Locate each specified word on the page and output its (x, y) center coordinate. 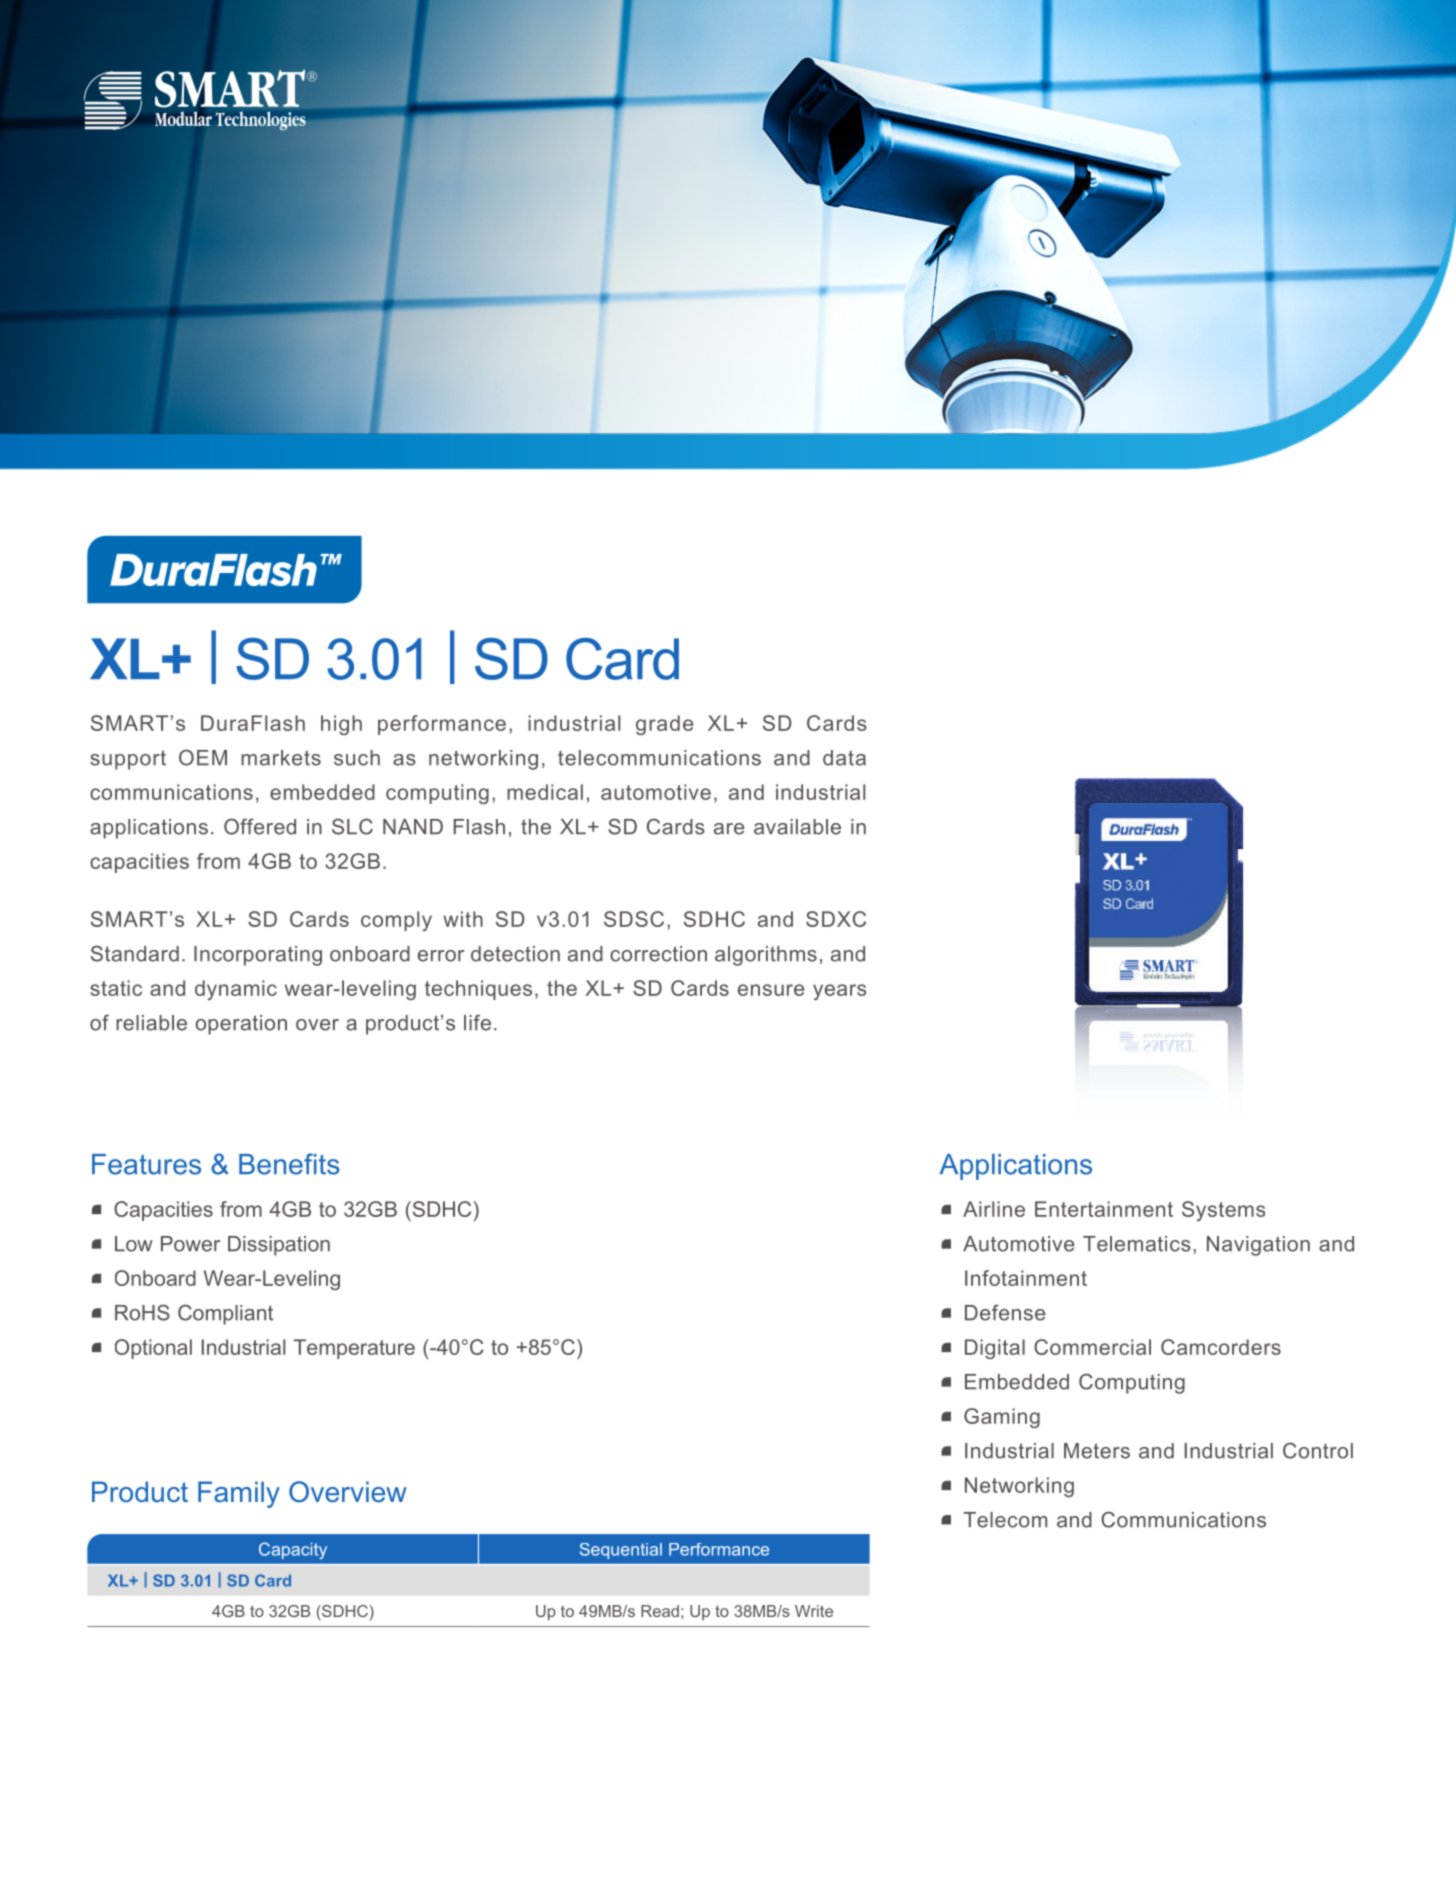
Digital (995, 1349)
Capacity (293, 1550)
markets (281, 758)
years (839, 992)
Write (814, 1611)
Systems (1223, 1211)
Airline (994, 1209)
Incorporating (258, 956)
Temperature (354, 1349)
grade (664, 725)
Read (660, 1611)
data (844, 758)
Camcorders (1221, 1347)
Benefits (289, 1164)
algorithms (766, 956)
